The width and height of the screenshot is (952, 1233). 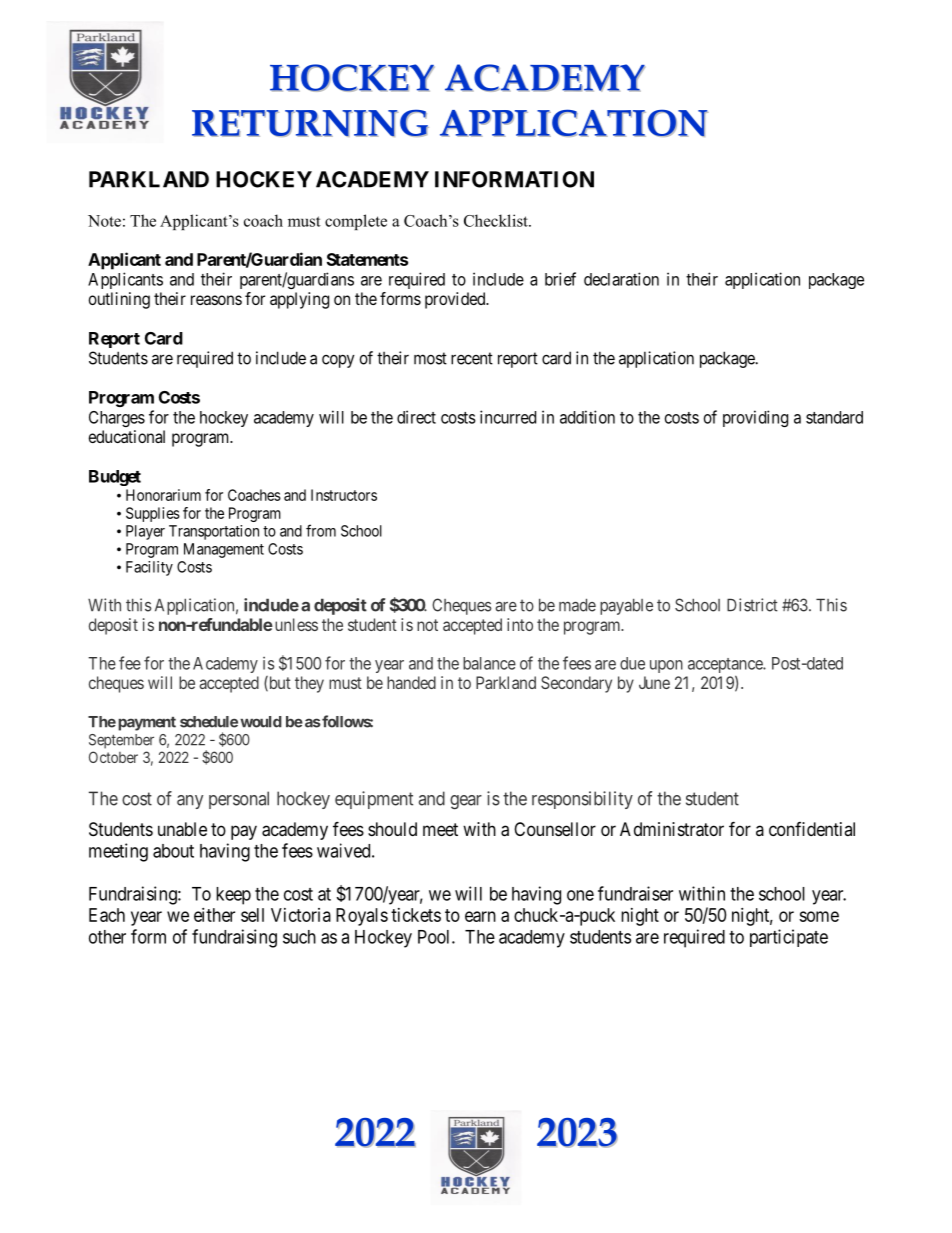 I want to click on Charges, so click(x=117, y=419).
